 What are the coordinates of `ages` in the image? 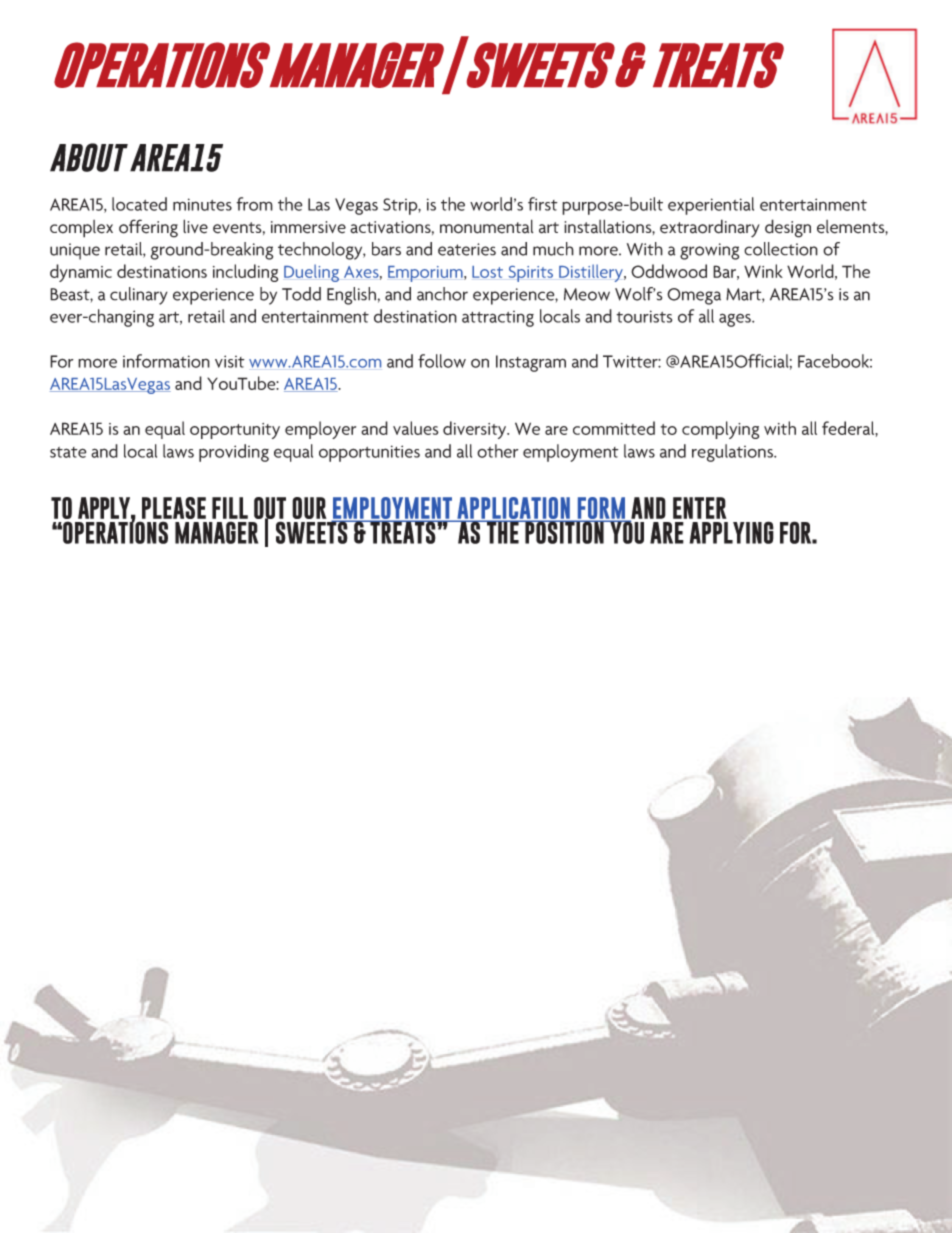 It's located at (736, 320).
